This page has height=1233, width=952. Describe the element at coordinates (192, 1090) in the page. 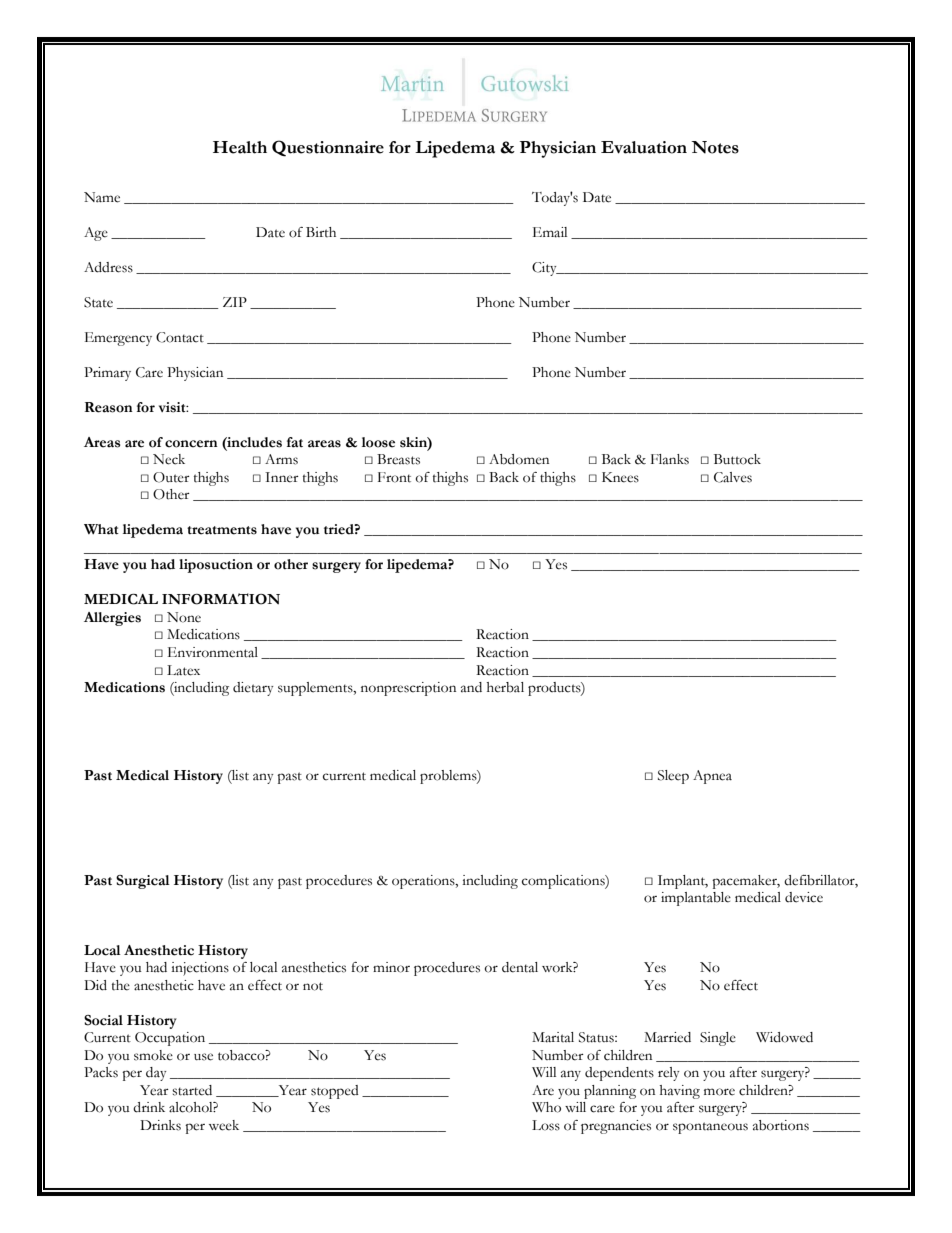

I see `started` at that location.
